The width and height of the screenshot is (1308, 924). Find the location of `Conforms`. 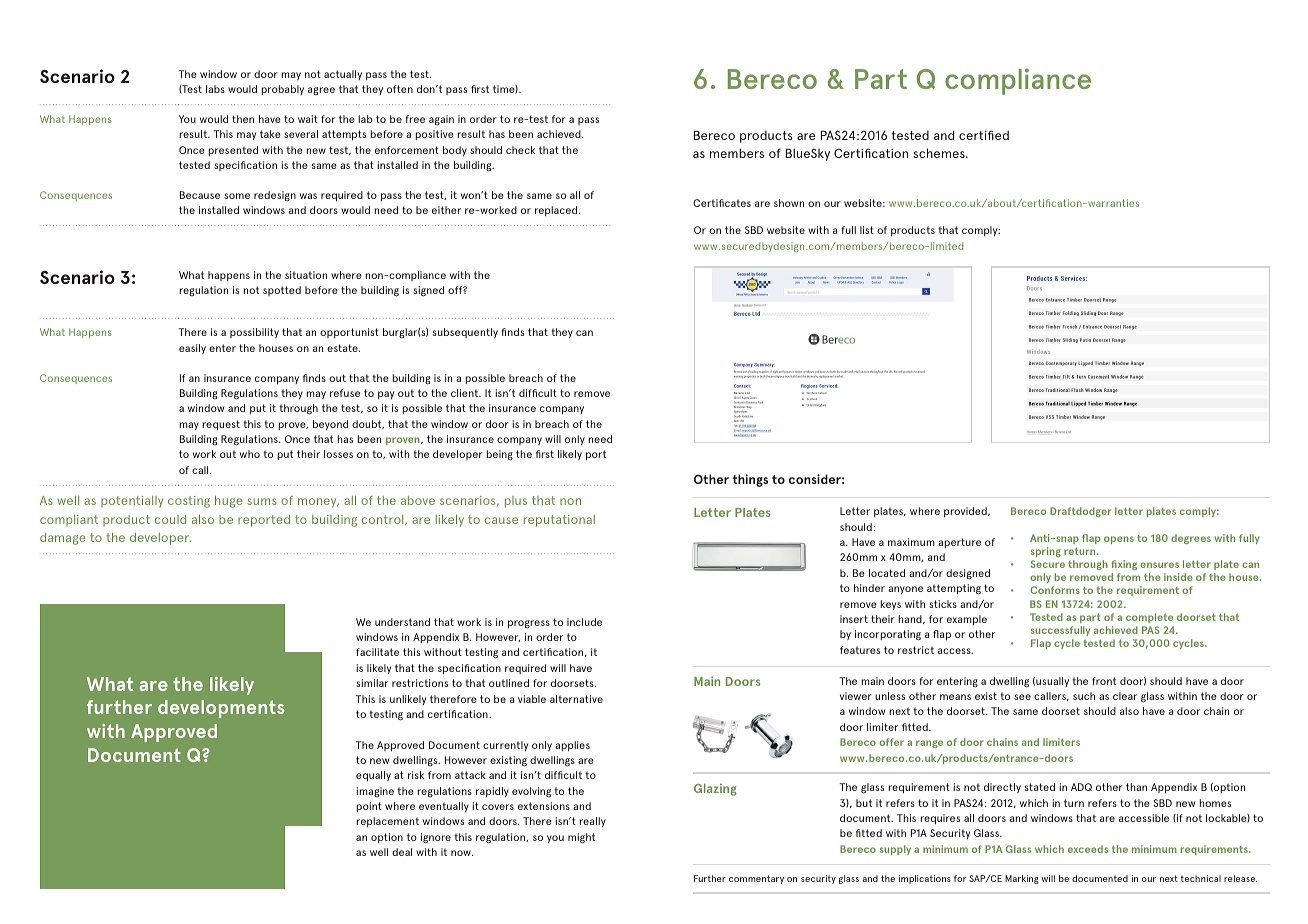

Conforms is located at coordinates (1055, 590).
